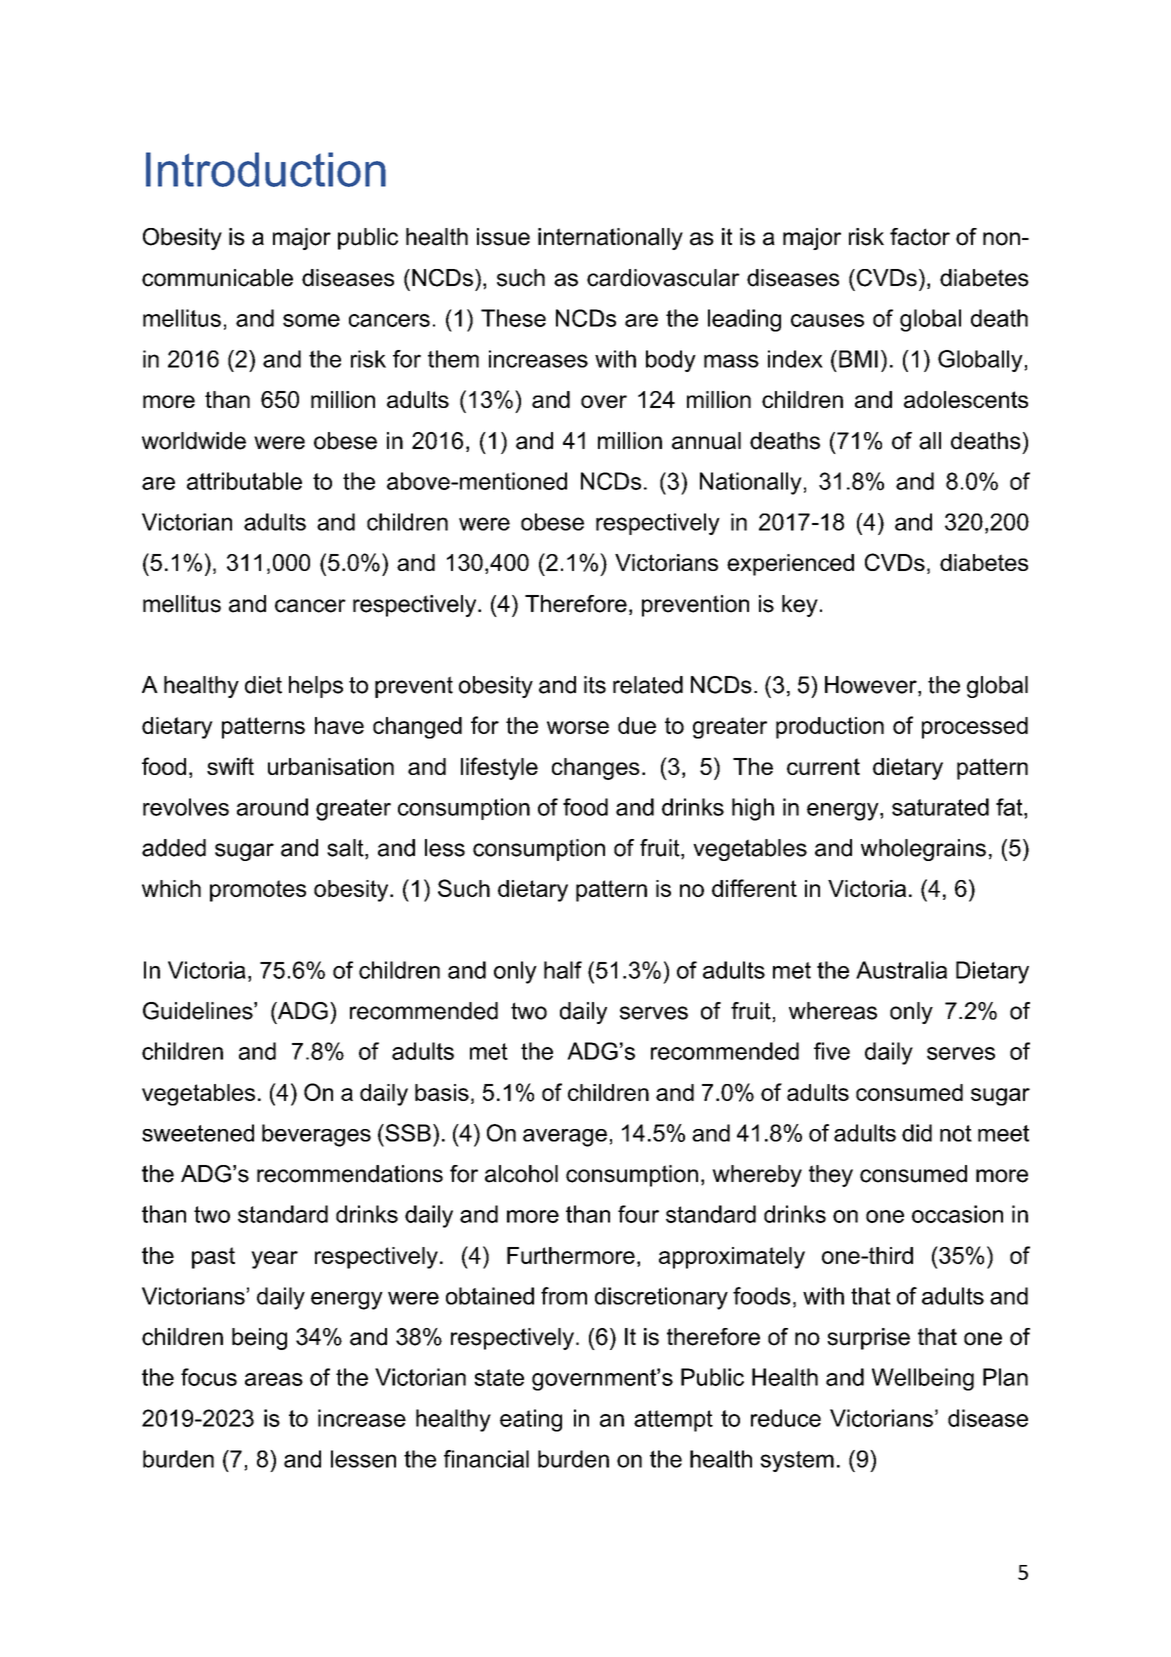 The image size is (1171, 1657). I want to click on saturated, so click(940, 807).
